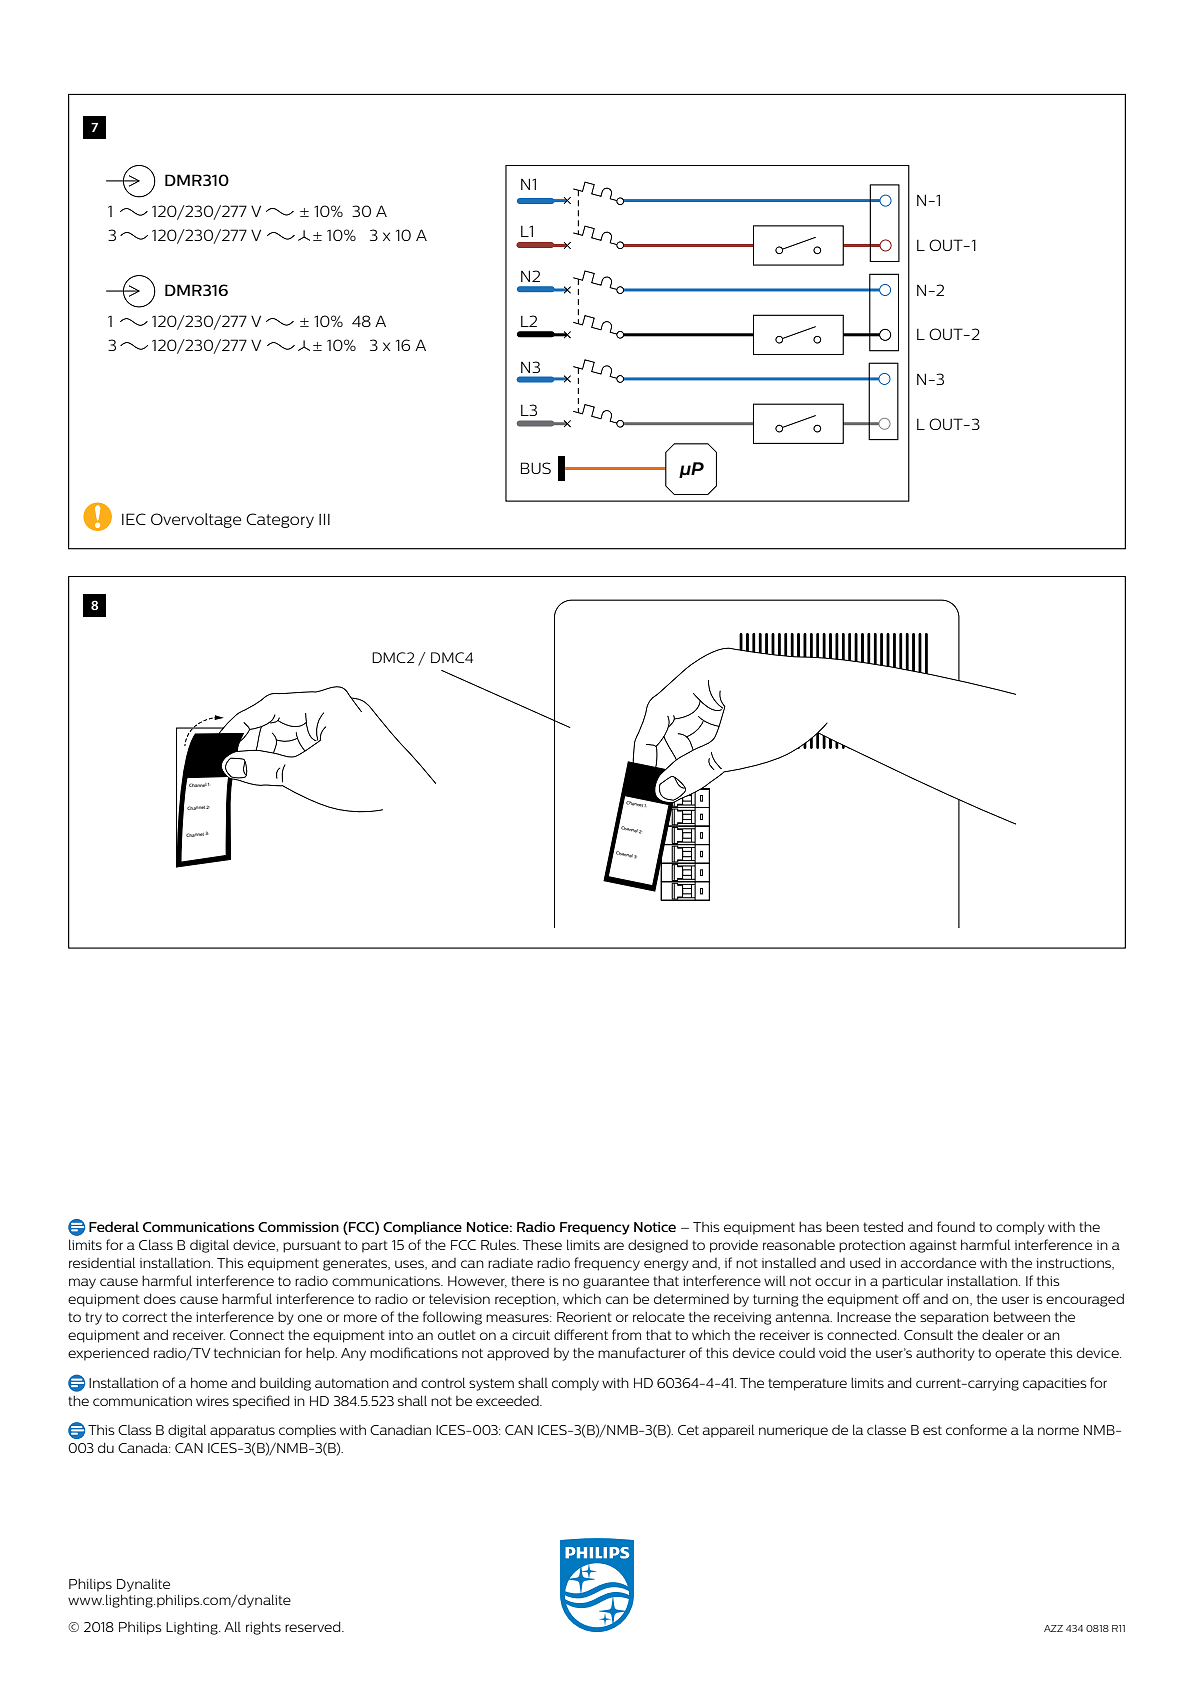  What do you see at coordinates (160, 1298) in the image?
I see `does` at bounding box center [160, 1298].
